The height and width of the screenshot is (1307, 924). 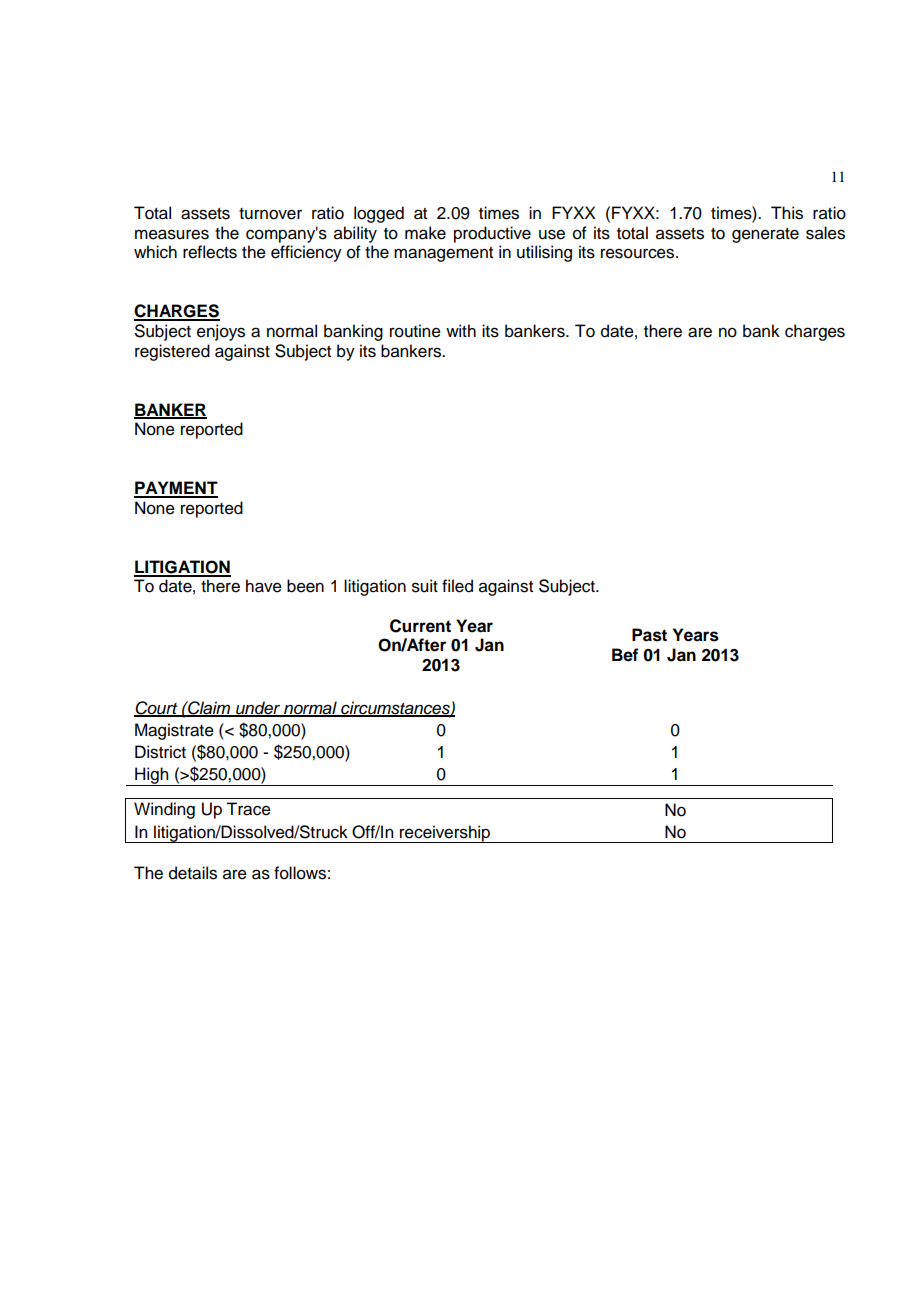 I want to click on with, so click(x=461, y=330).
